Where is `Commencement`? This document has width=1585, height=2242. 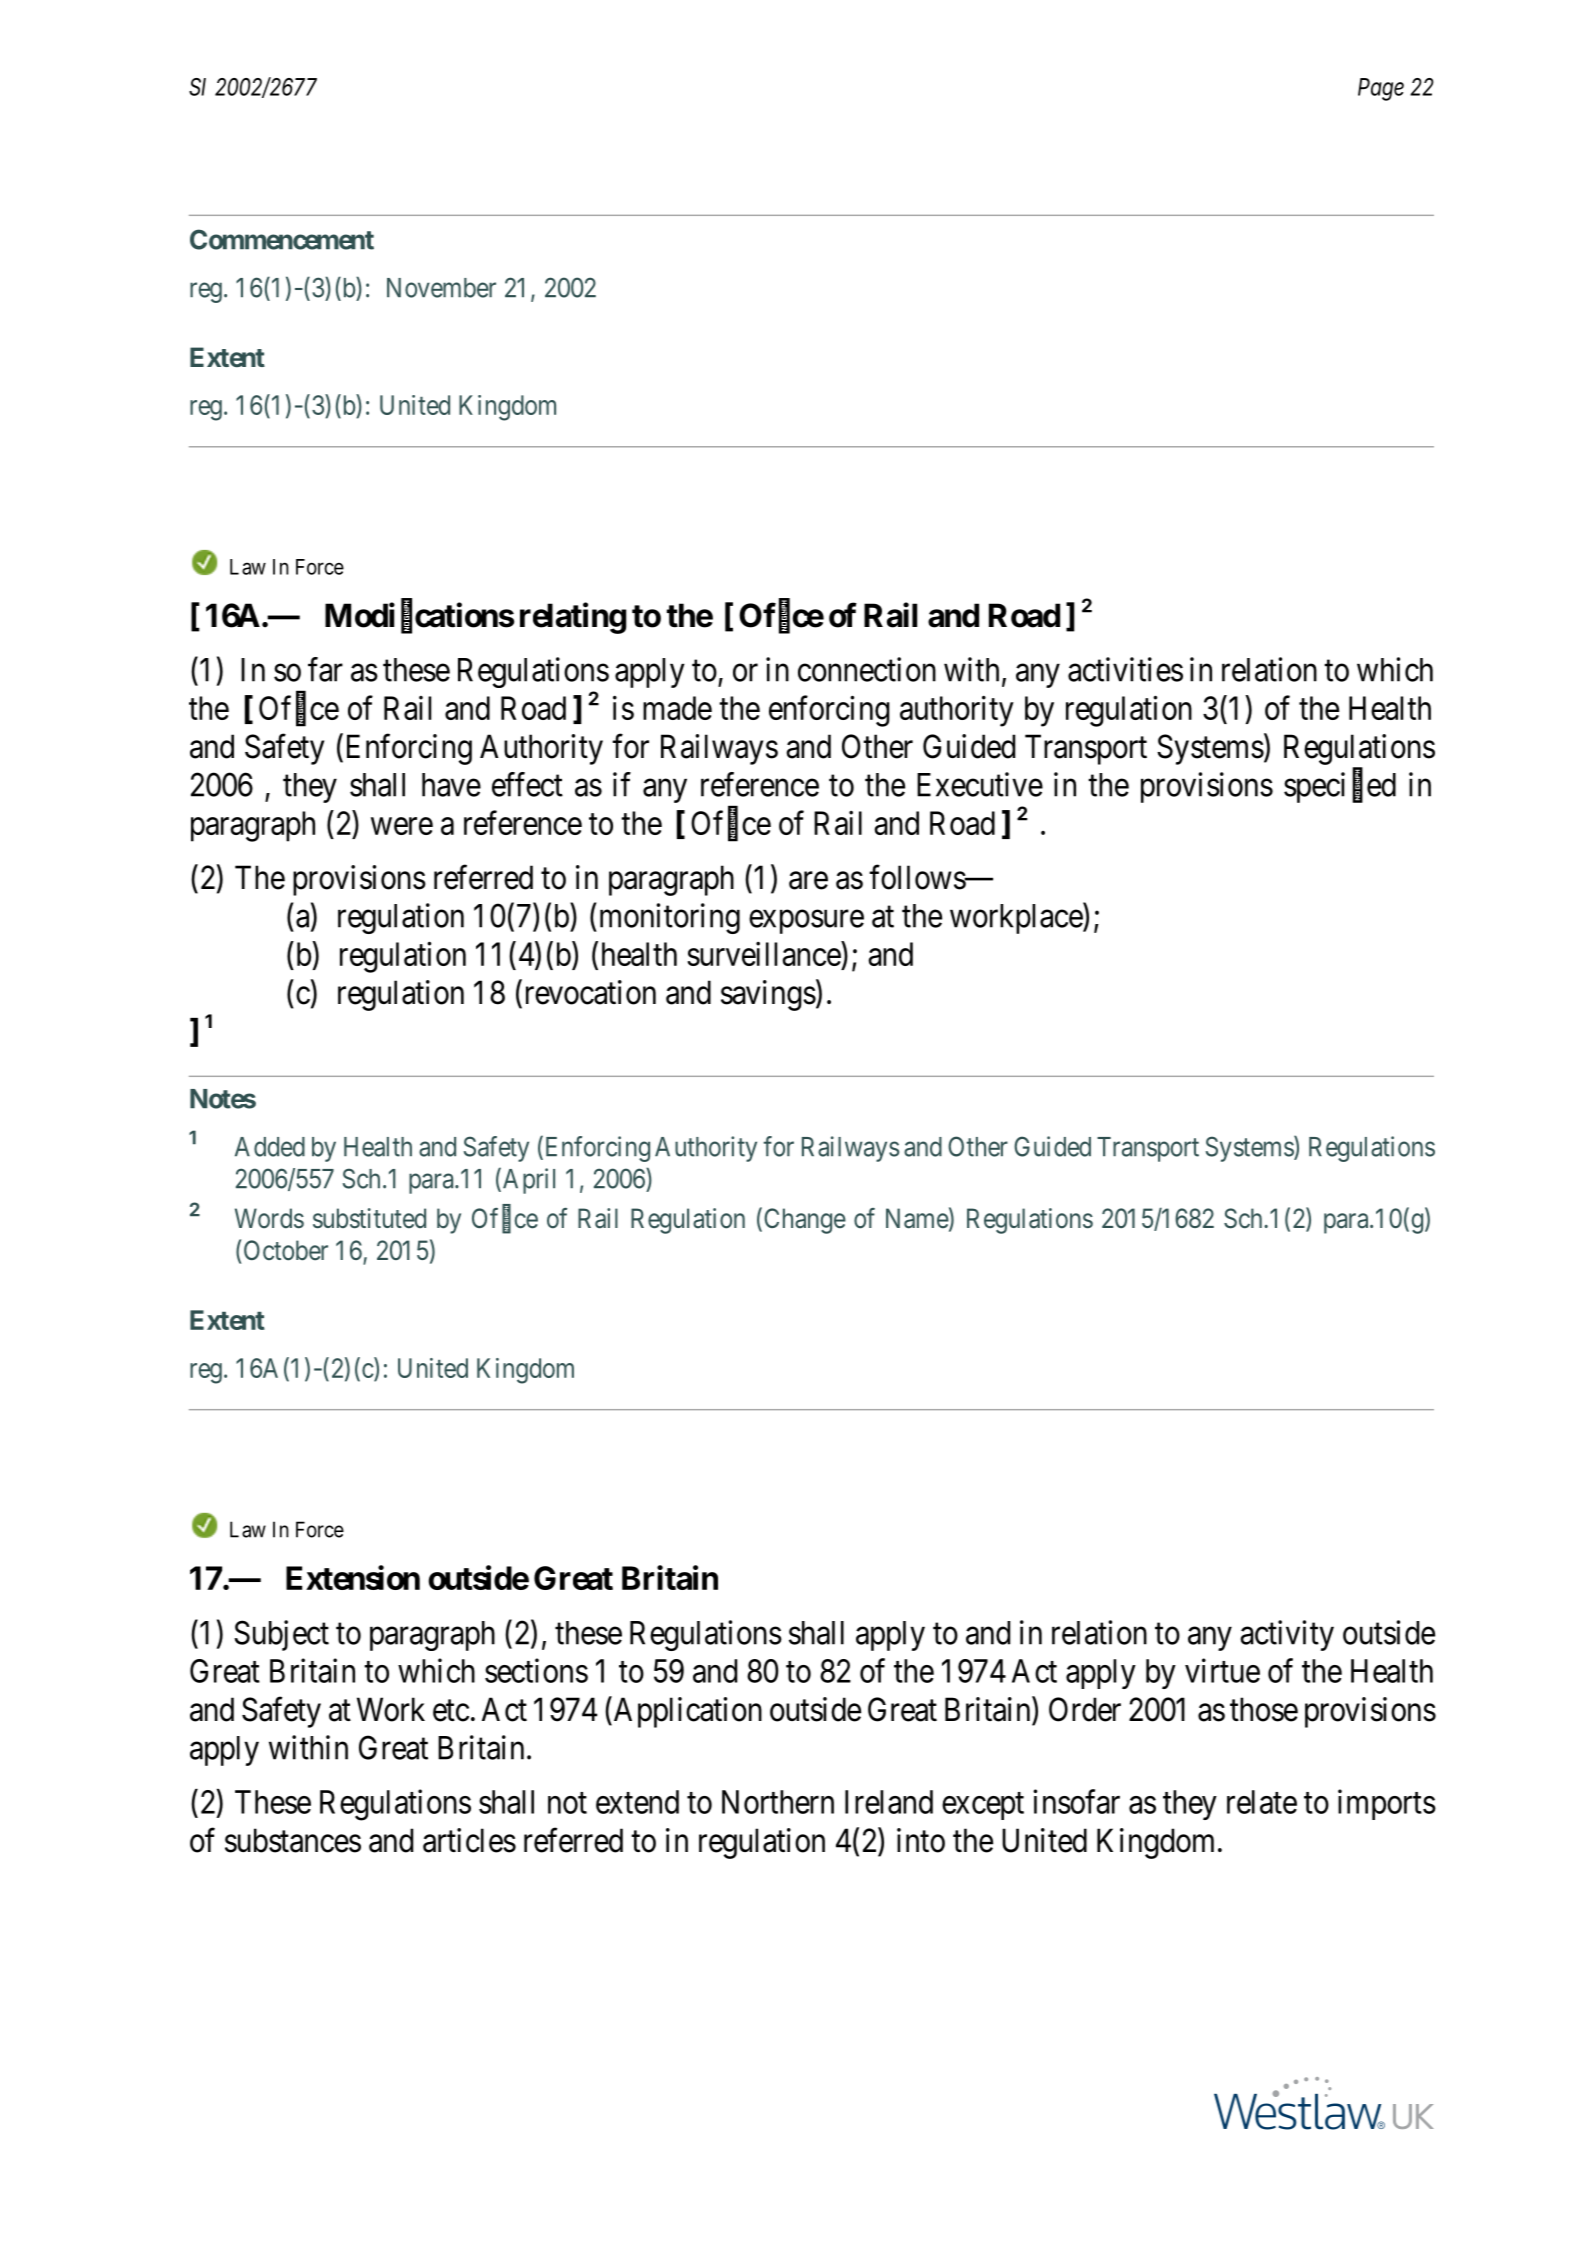 Commencement is located at coordinates (282, 239).
